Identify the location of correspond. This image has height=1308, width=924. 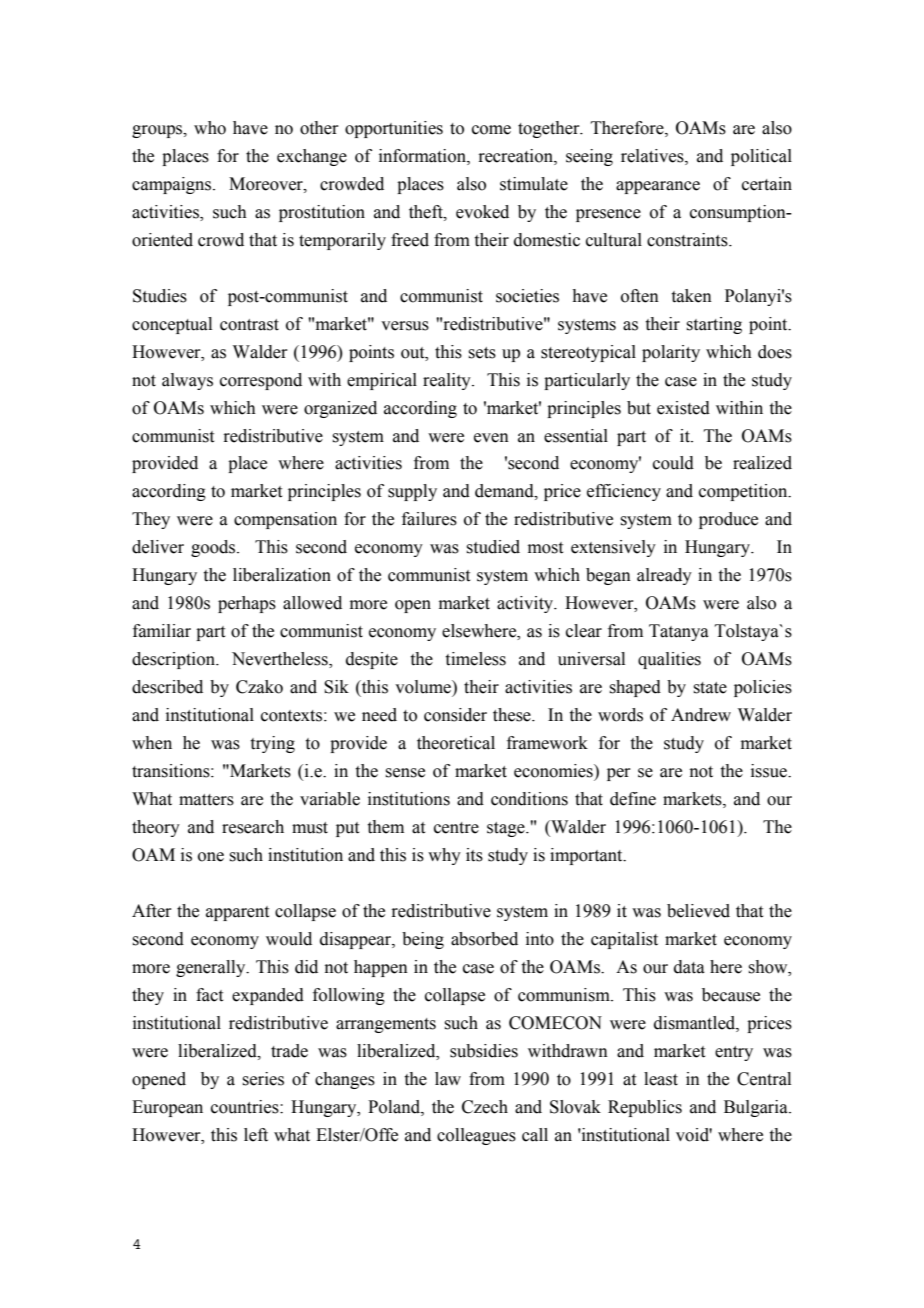
(261, 381).
